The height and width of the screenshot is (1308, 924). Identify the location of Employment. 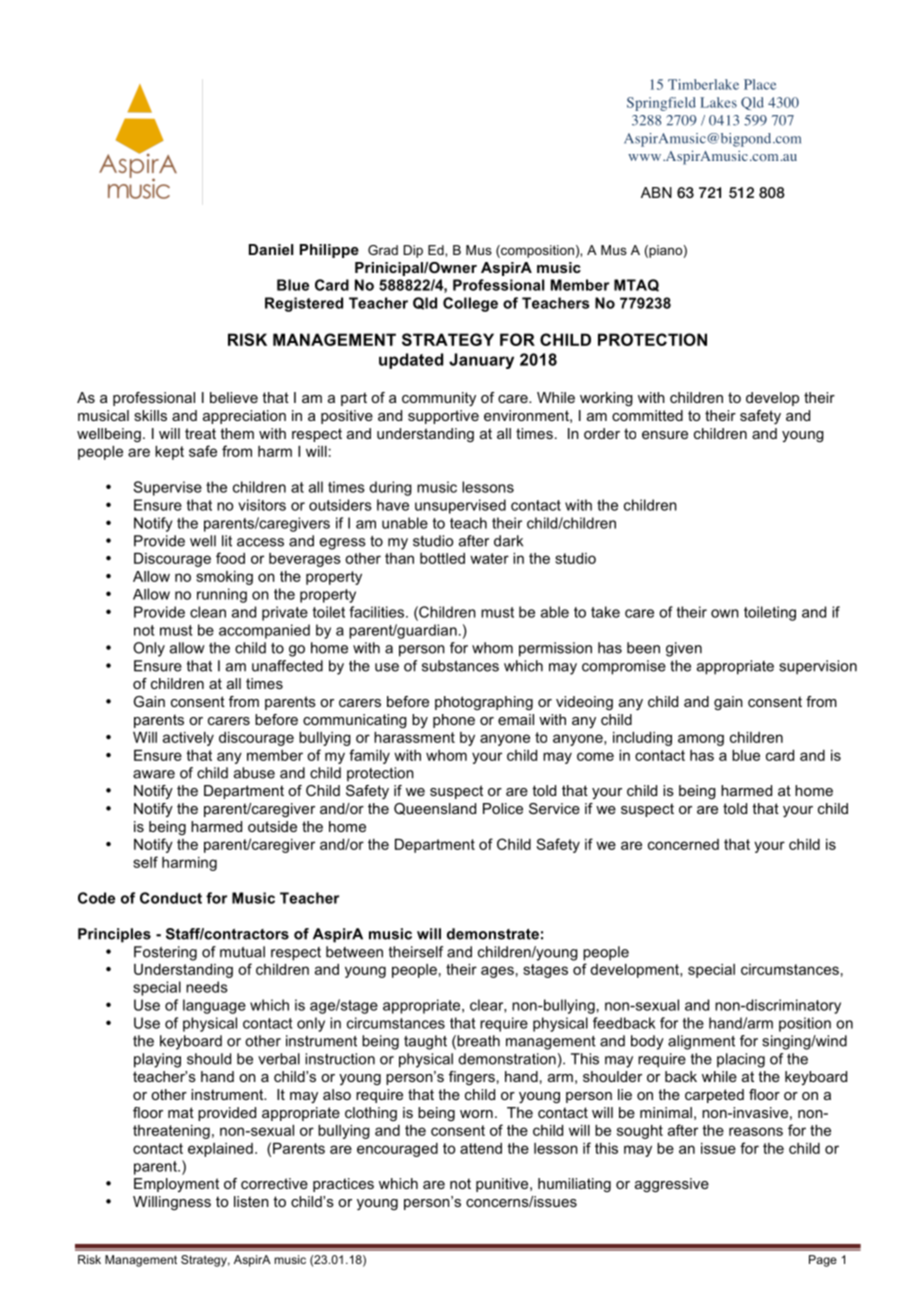
(176, 1185).
